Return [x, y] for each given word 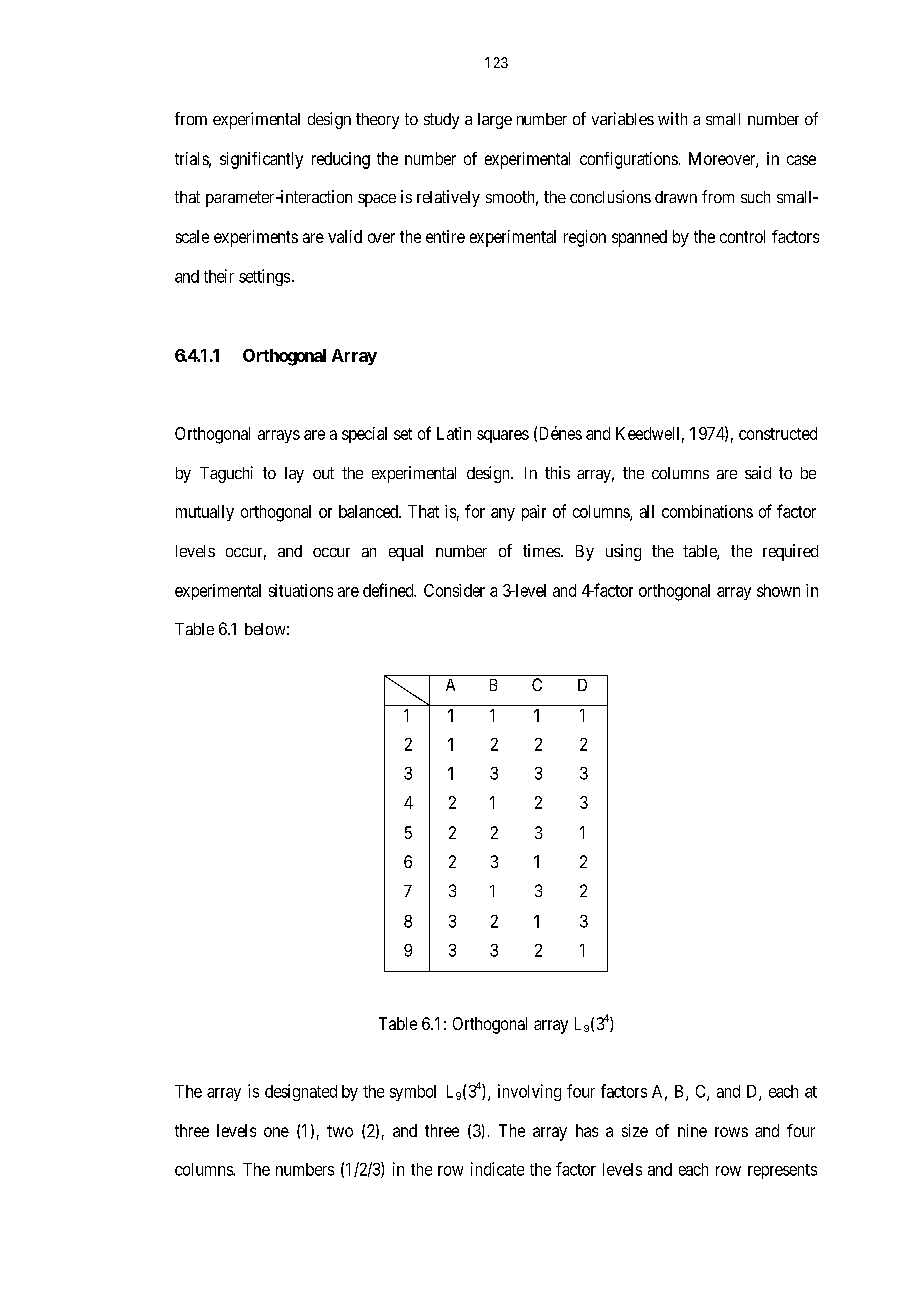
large [495, 121]
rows [731, 1132]
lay [294, 475]
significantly [261, 160]
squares [503, 436]
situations [301, 590]
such [755, 197]
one [276, 1132]
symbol [413, 1093]
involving [529, 1092]
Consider [454, 590]
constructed [778, 433]
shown [778, 590]
